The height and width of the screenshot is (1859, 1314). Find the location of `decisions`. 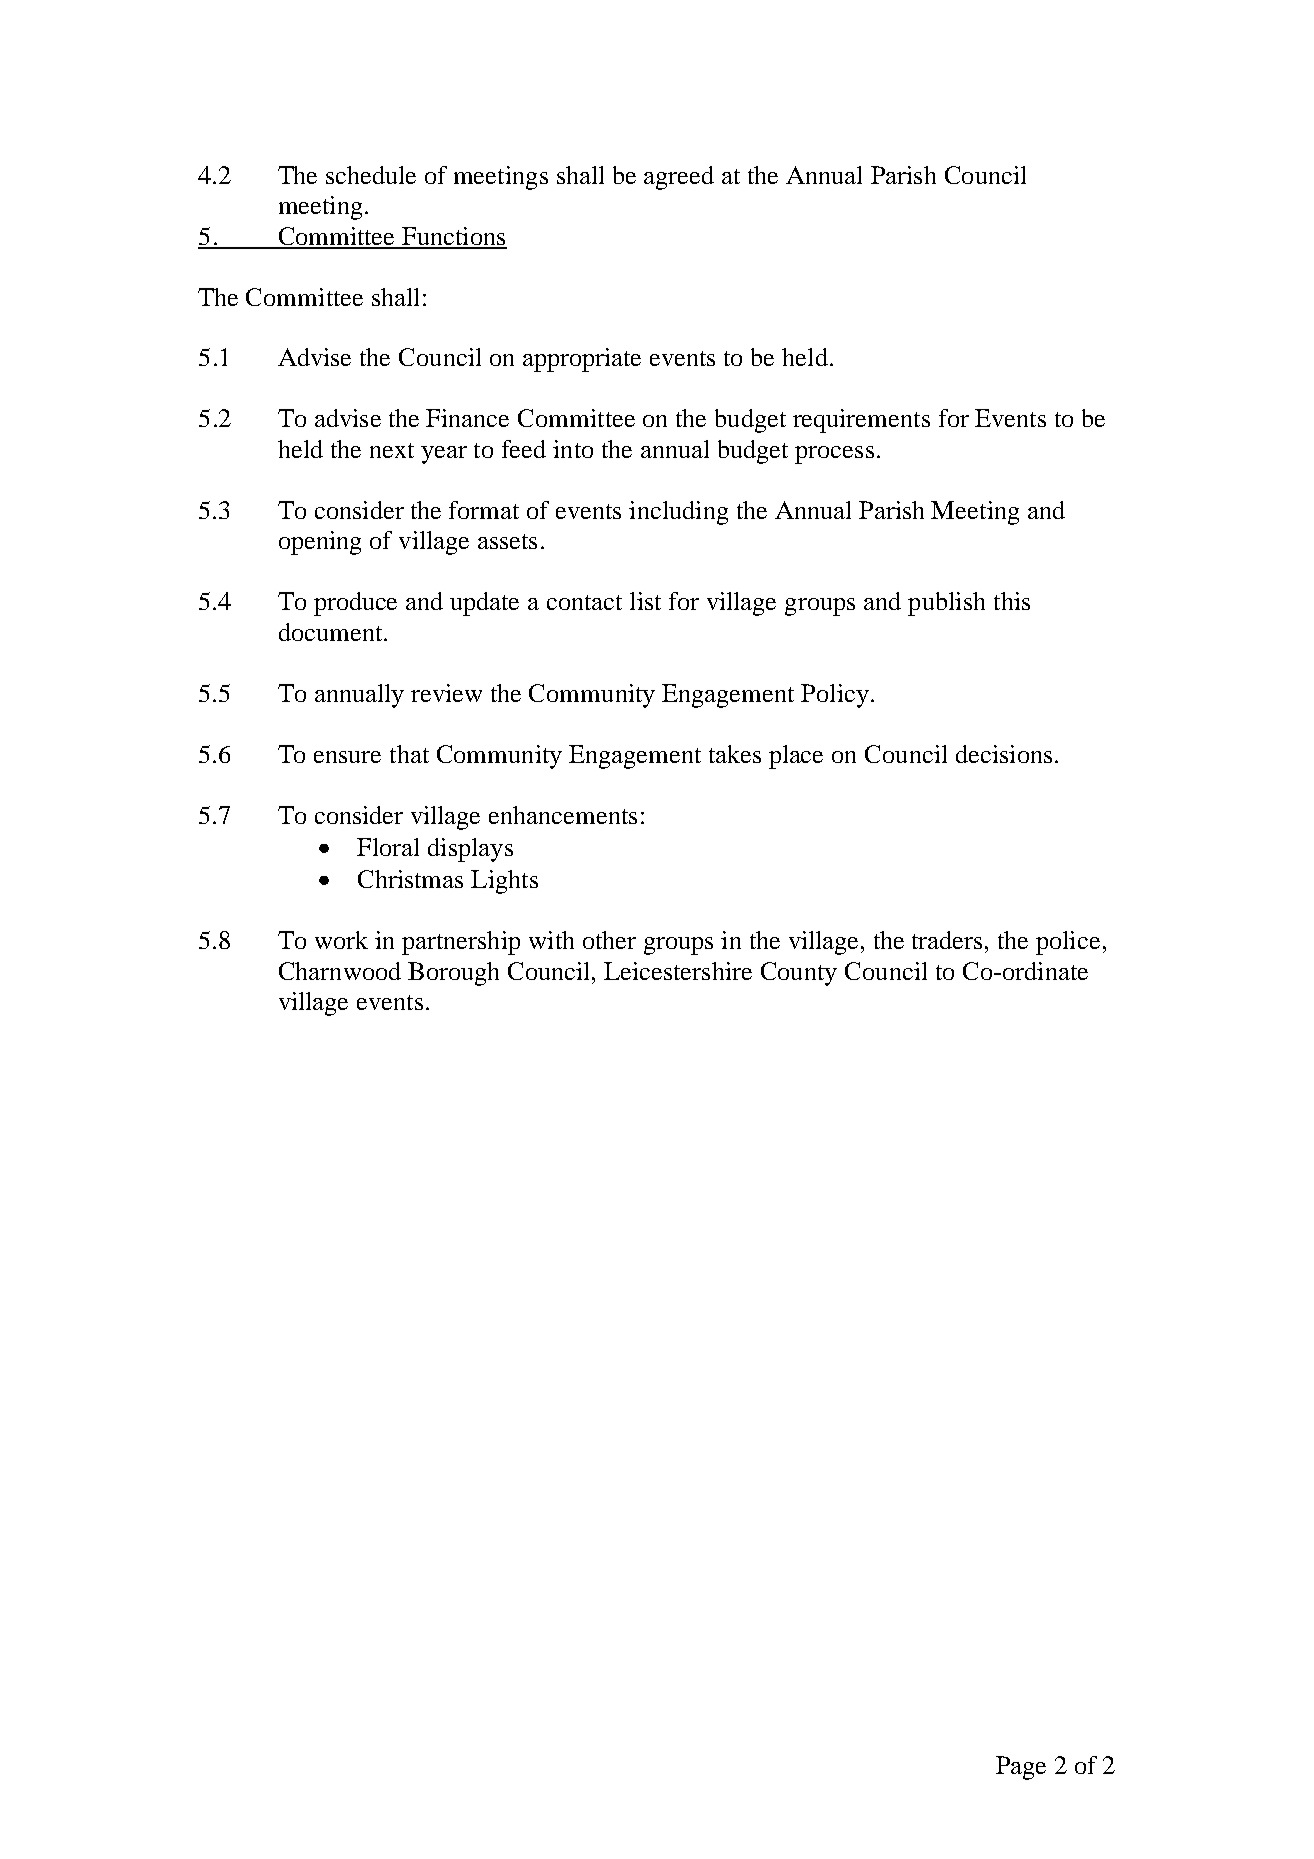

decisions is located at coordinates (1004, 754).
